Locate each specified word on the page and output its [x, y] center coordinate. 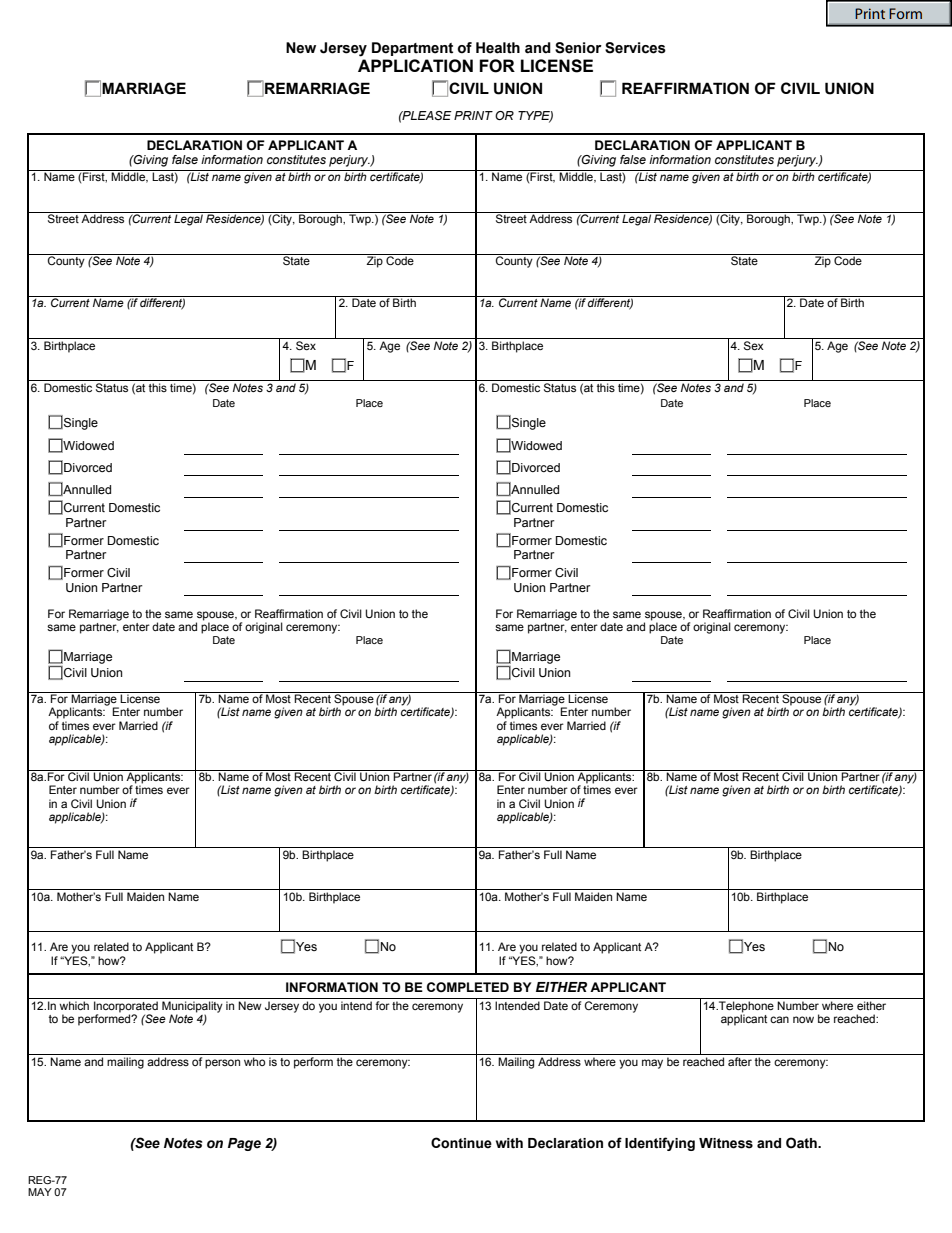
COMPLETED [468, 987]
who [254, 1061]
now [803, 1019]
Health [498, 48]
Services [635, 48]
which [74, 1005]
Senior [578, 48]
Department [412, 49]
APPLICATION [415, 66]
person [222, 1064]
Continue [461, 1143]
